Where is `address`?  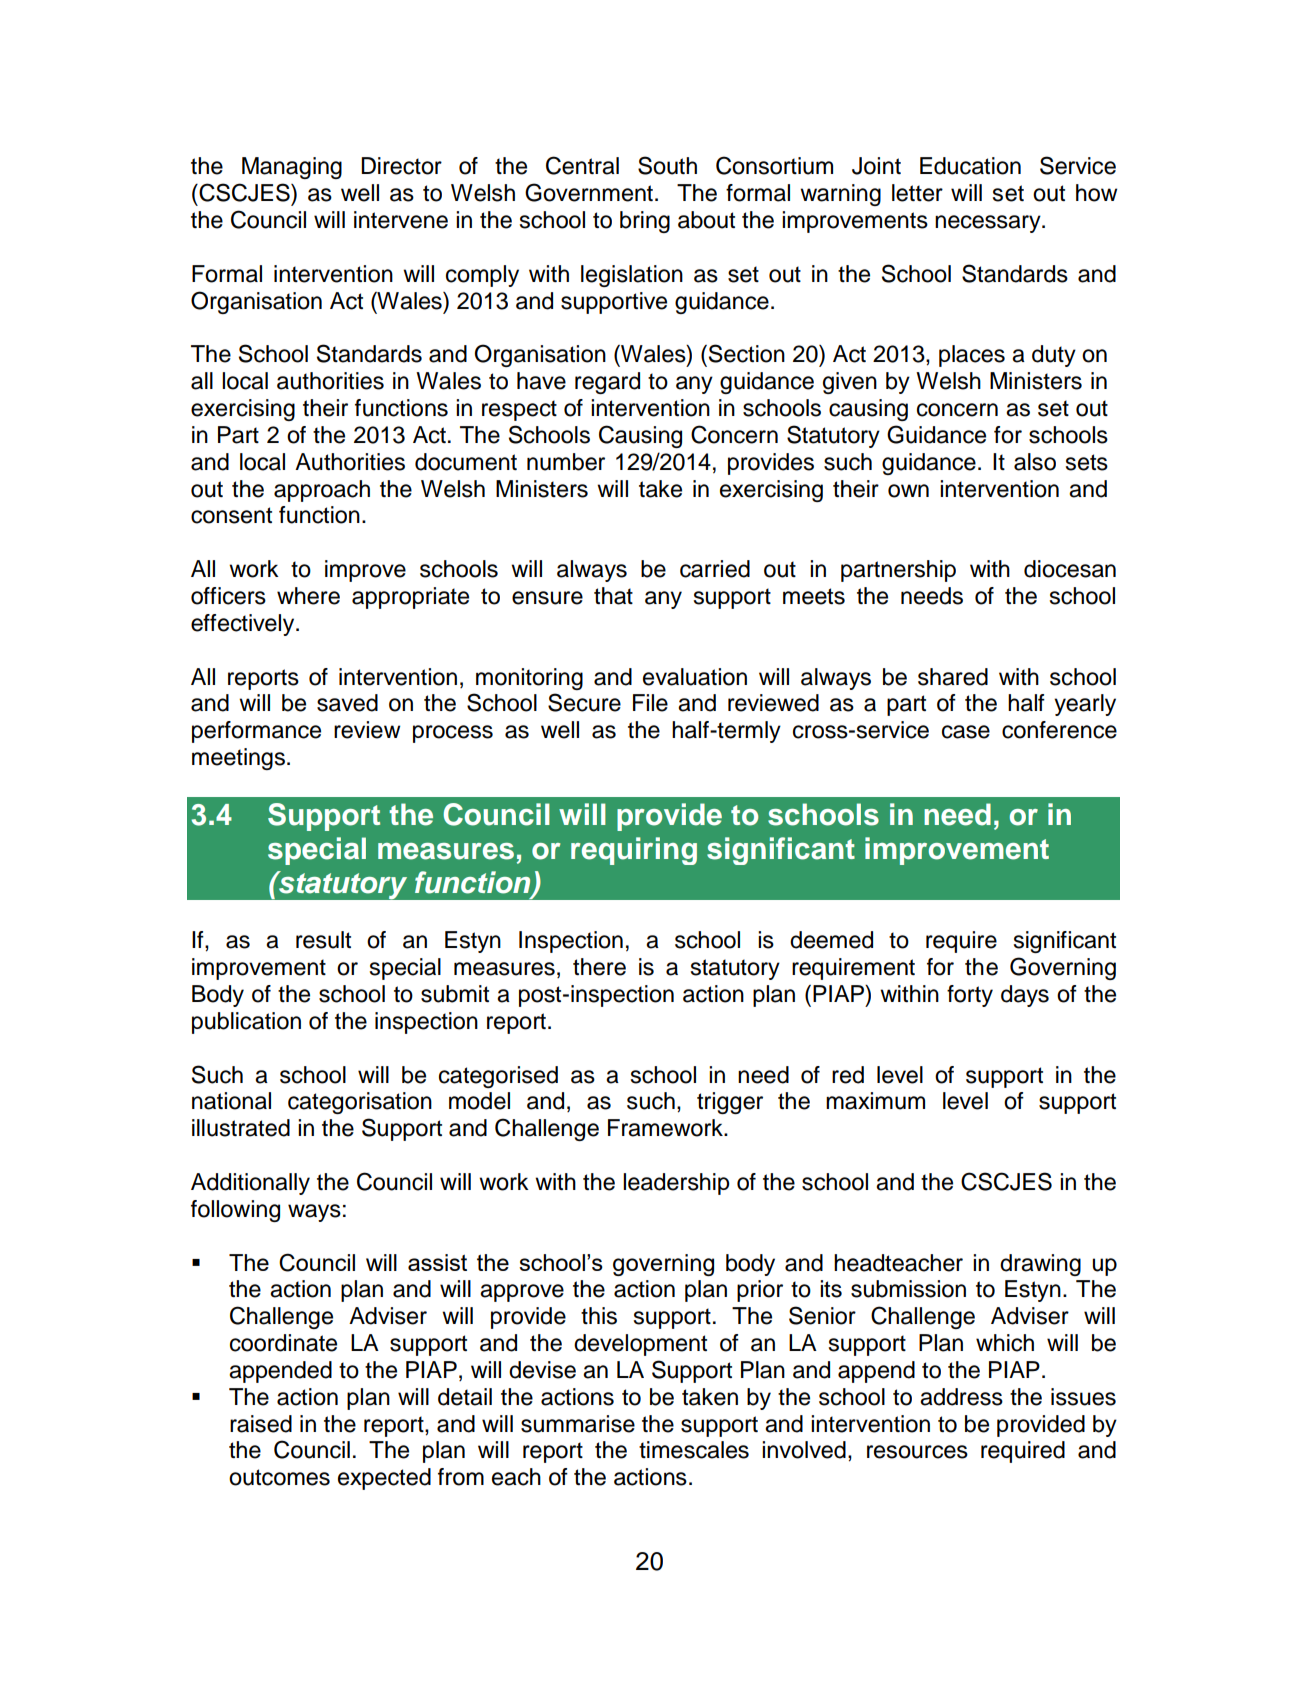
address is located at coordinates (961, 1397).
